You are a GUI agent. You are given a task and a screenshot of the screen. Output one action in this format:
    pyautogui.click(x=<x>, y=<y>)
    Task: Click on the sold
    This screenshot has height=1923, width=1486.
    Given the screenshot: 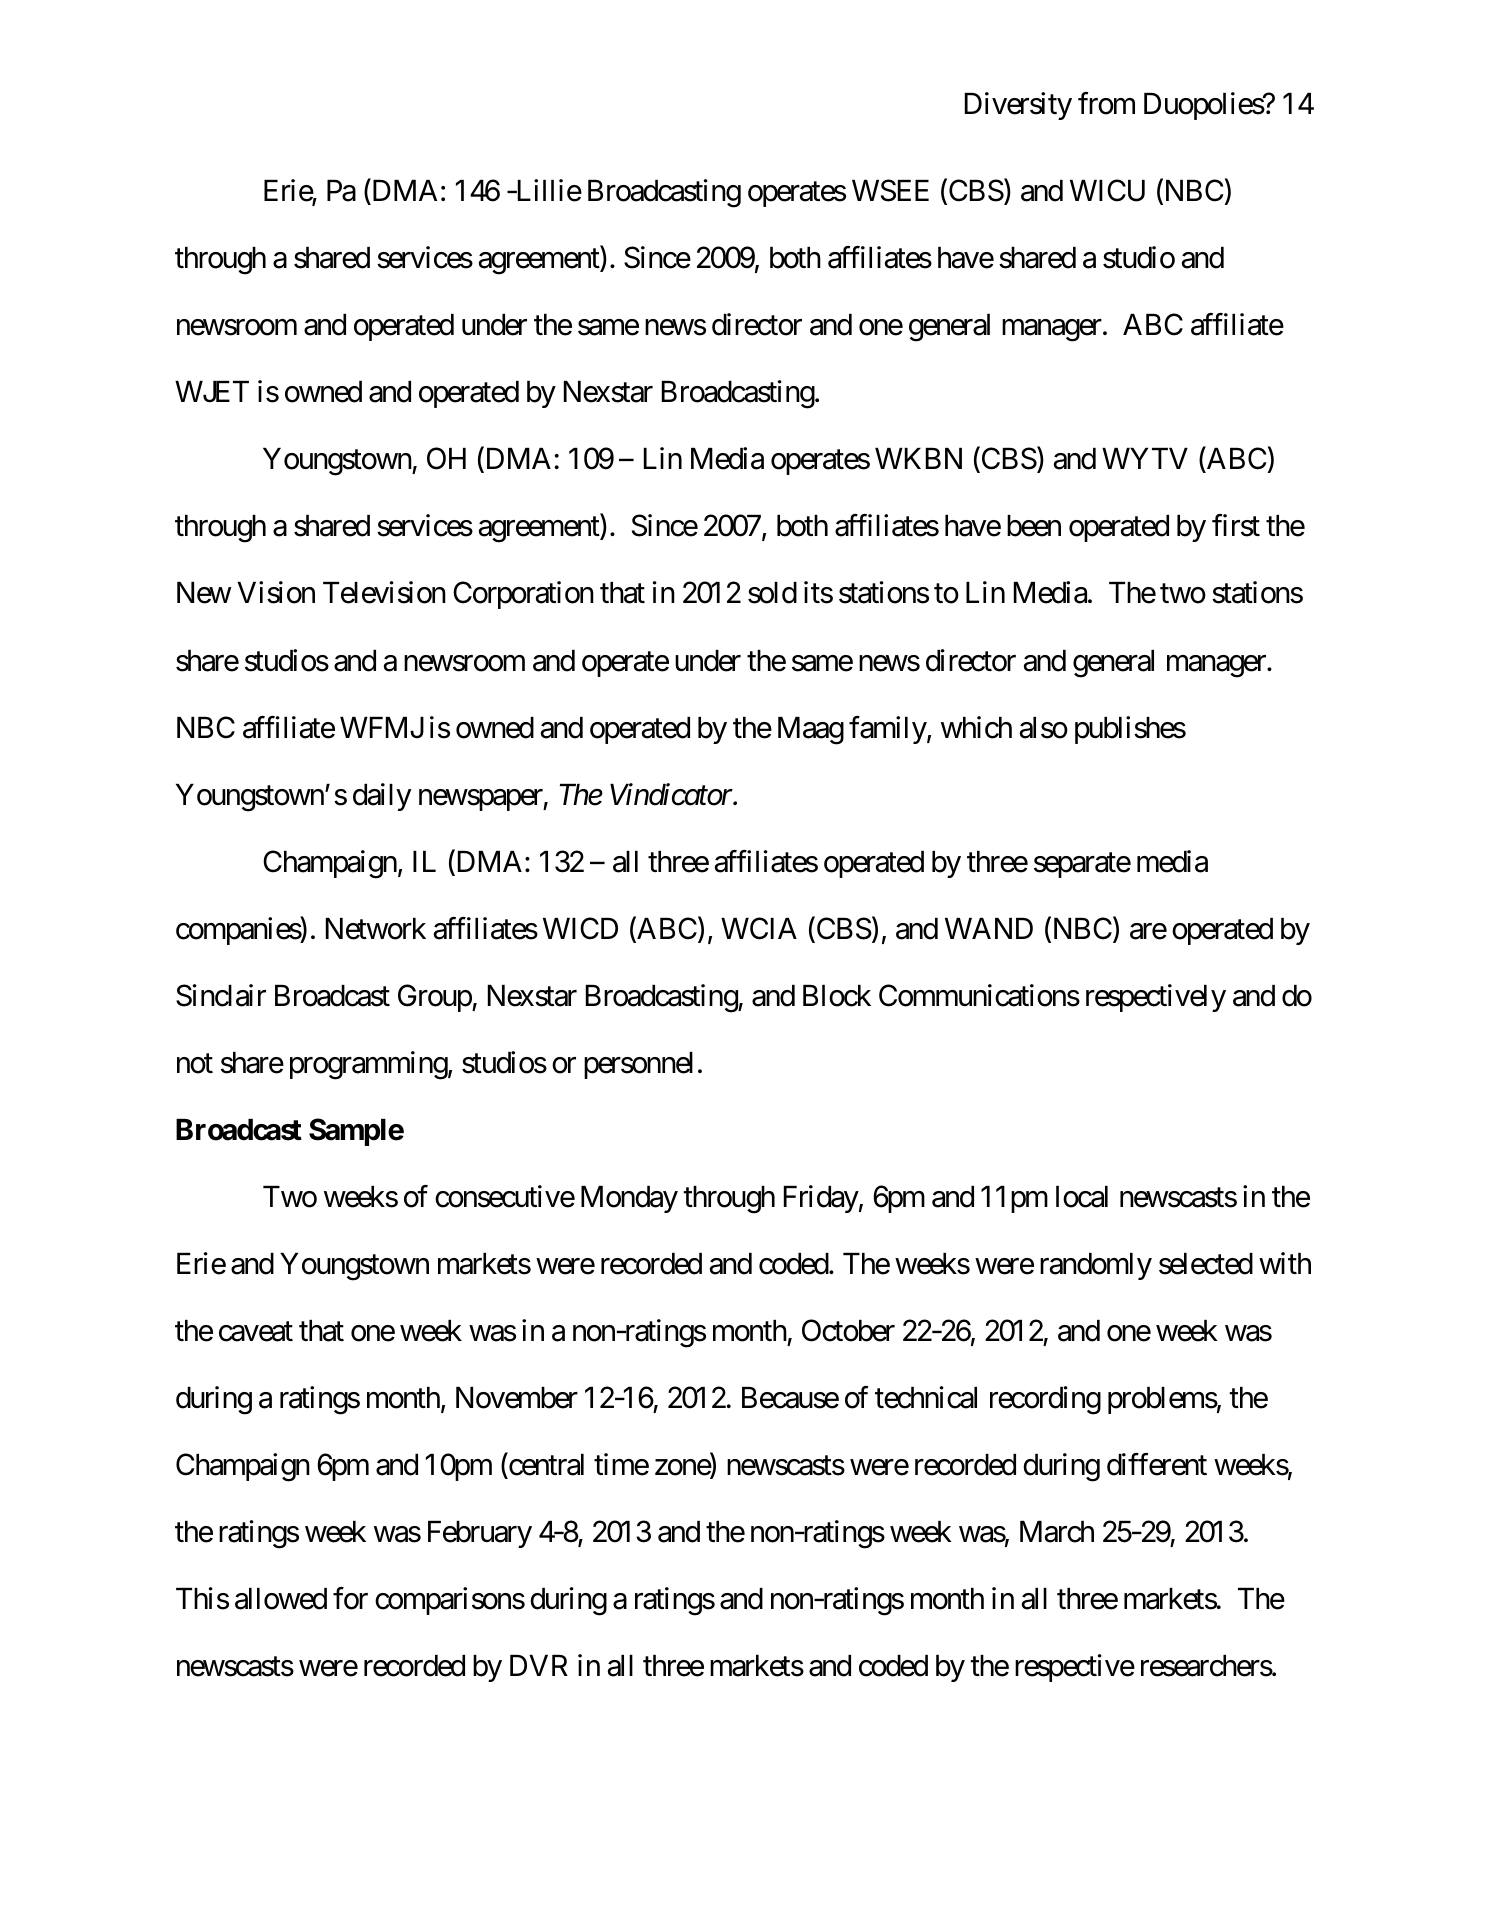 What is the action you would take?
    pyautogui.click(x=772, y=593)
